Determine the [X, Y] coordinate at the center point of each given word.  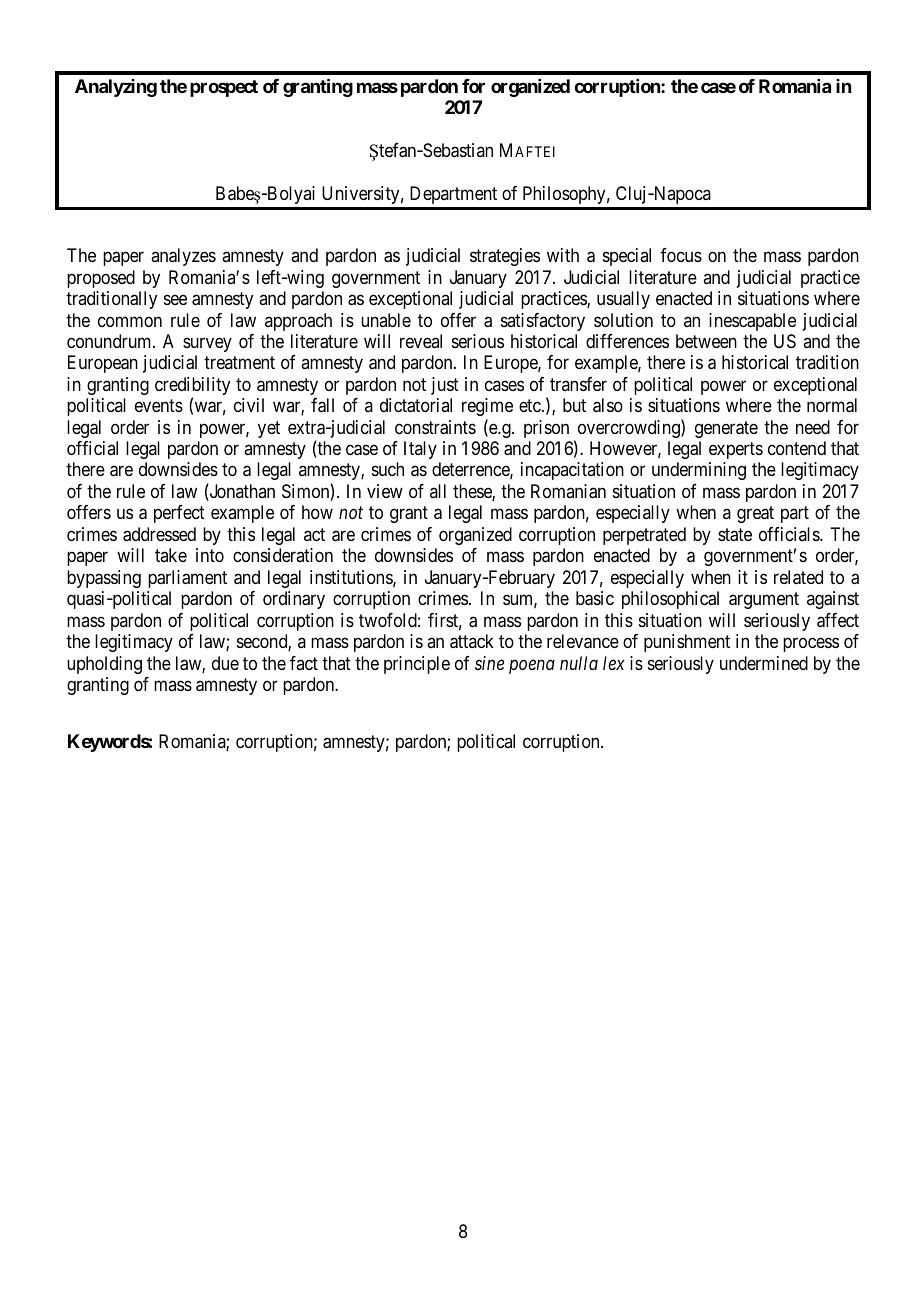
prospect [224, 88]
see [175, 299]
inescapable [752, 322]
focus [681, 255]
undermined [764, 663]
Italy [420, 450]
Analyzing [116, 88]
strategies [505, 257]
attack [472, 641]
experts [736, 450]
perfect [179, 514]
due [225, 663]
